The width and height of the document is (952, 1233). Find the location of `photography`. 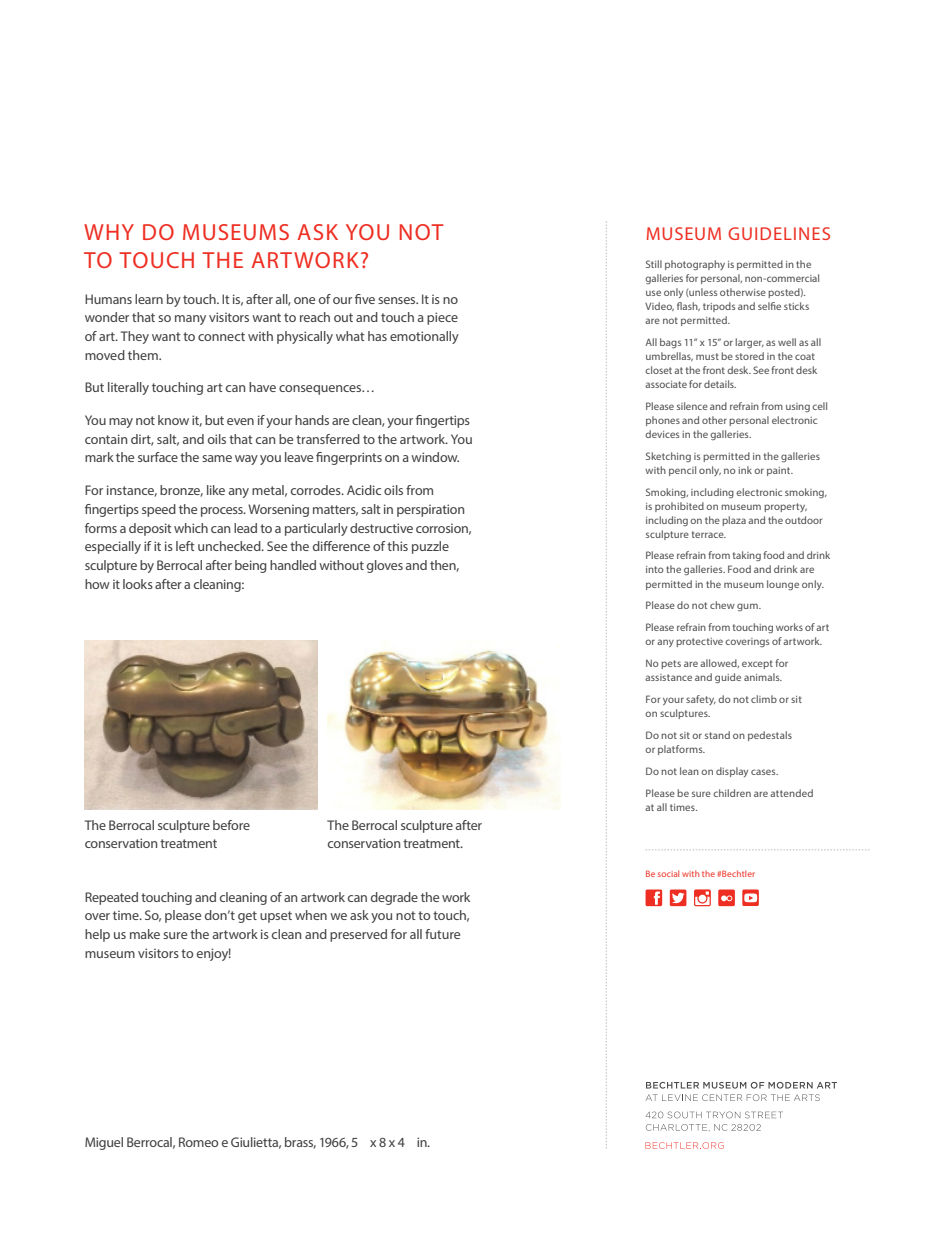

photography is located at coordinates (695, 265).
